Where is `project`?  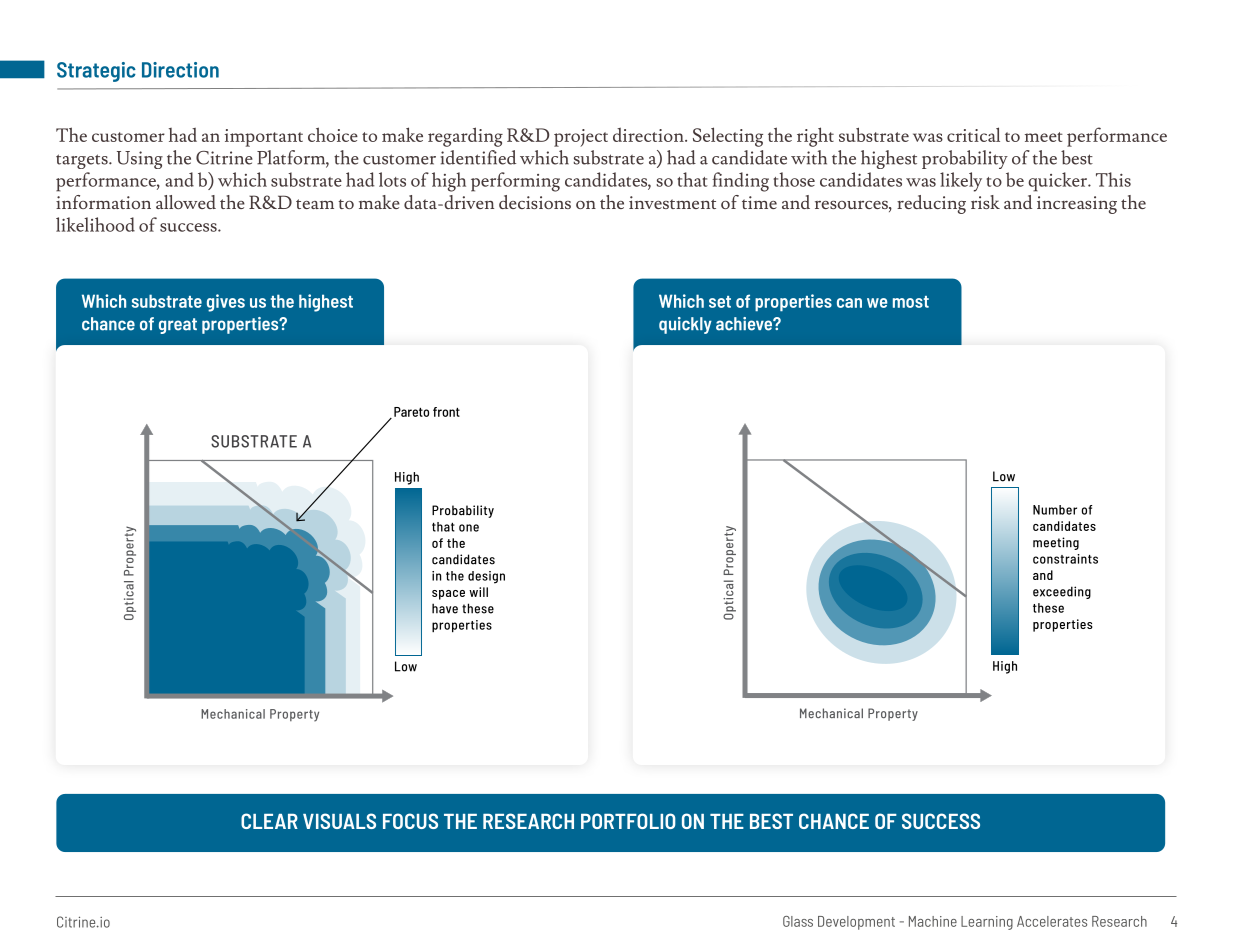 project is located at coordinates (581, 138).
